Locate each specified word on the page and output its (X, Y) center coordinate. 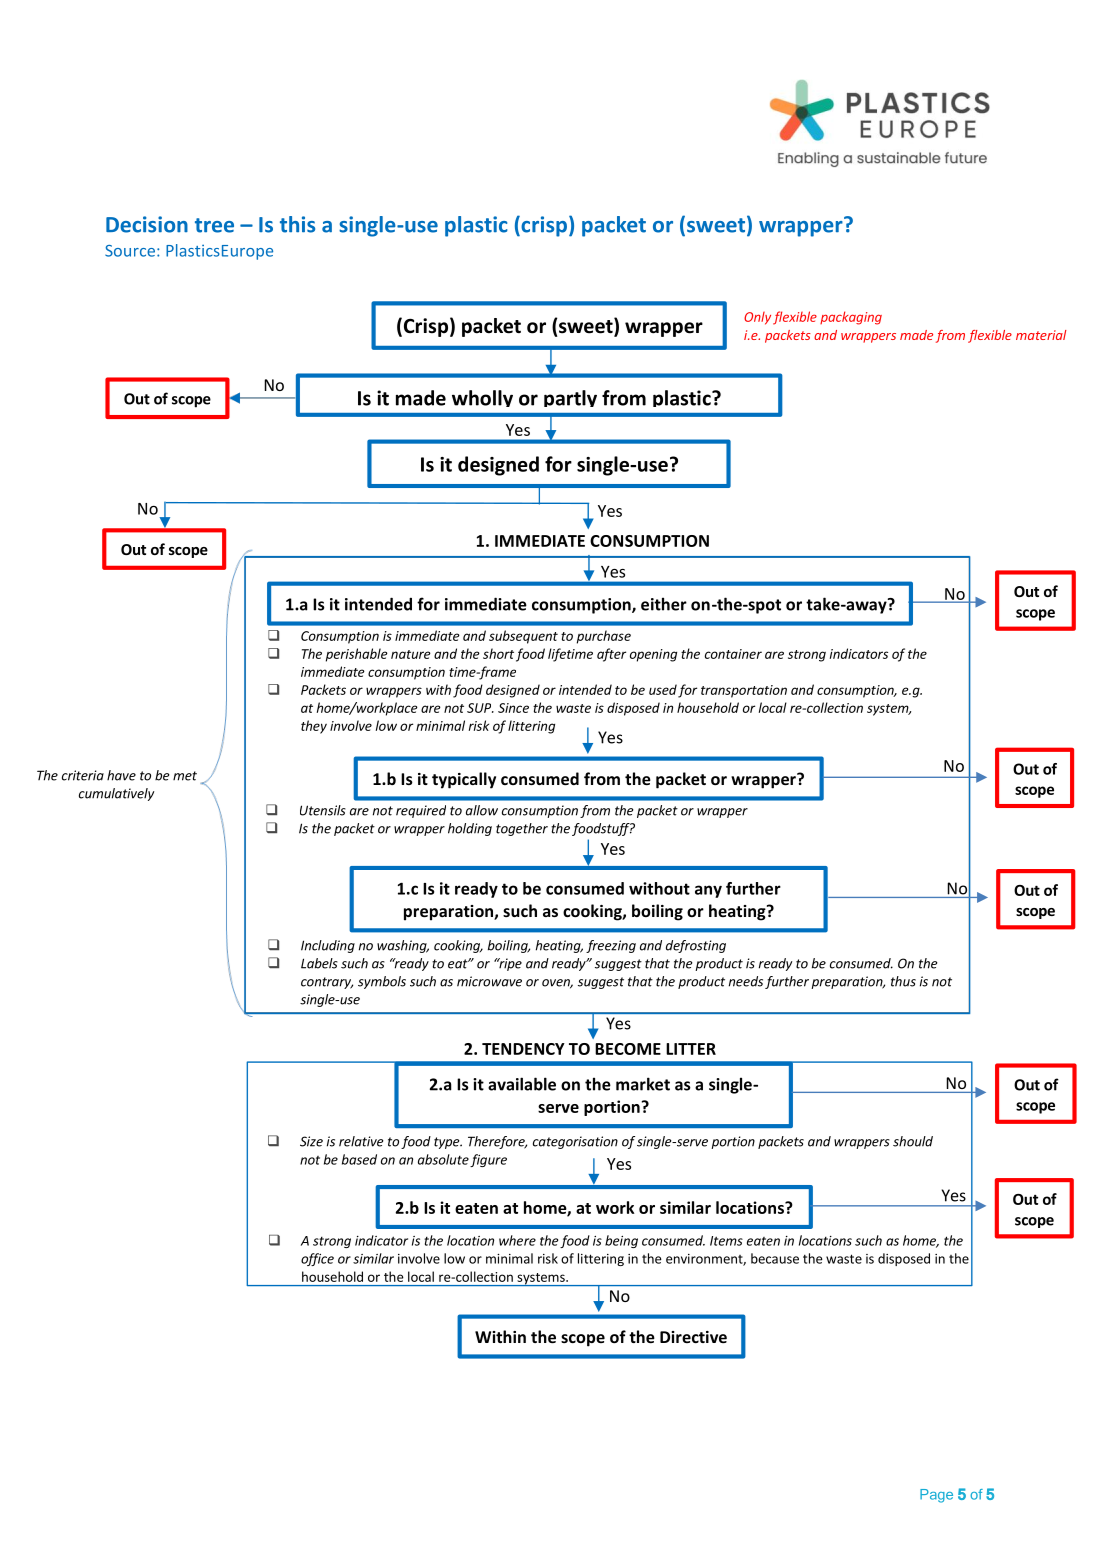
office (317, 1259)
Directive (693, 1337)
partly (570, 398)
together (522, 829)
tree (214, 225)
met (185, 776)
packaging (851, 318)
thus (903, 981)
